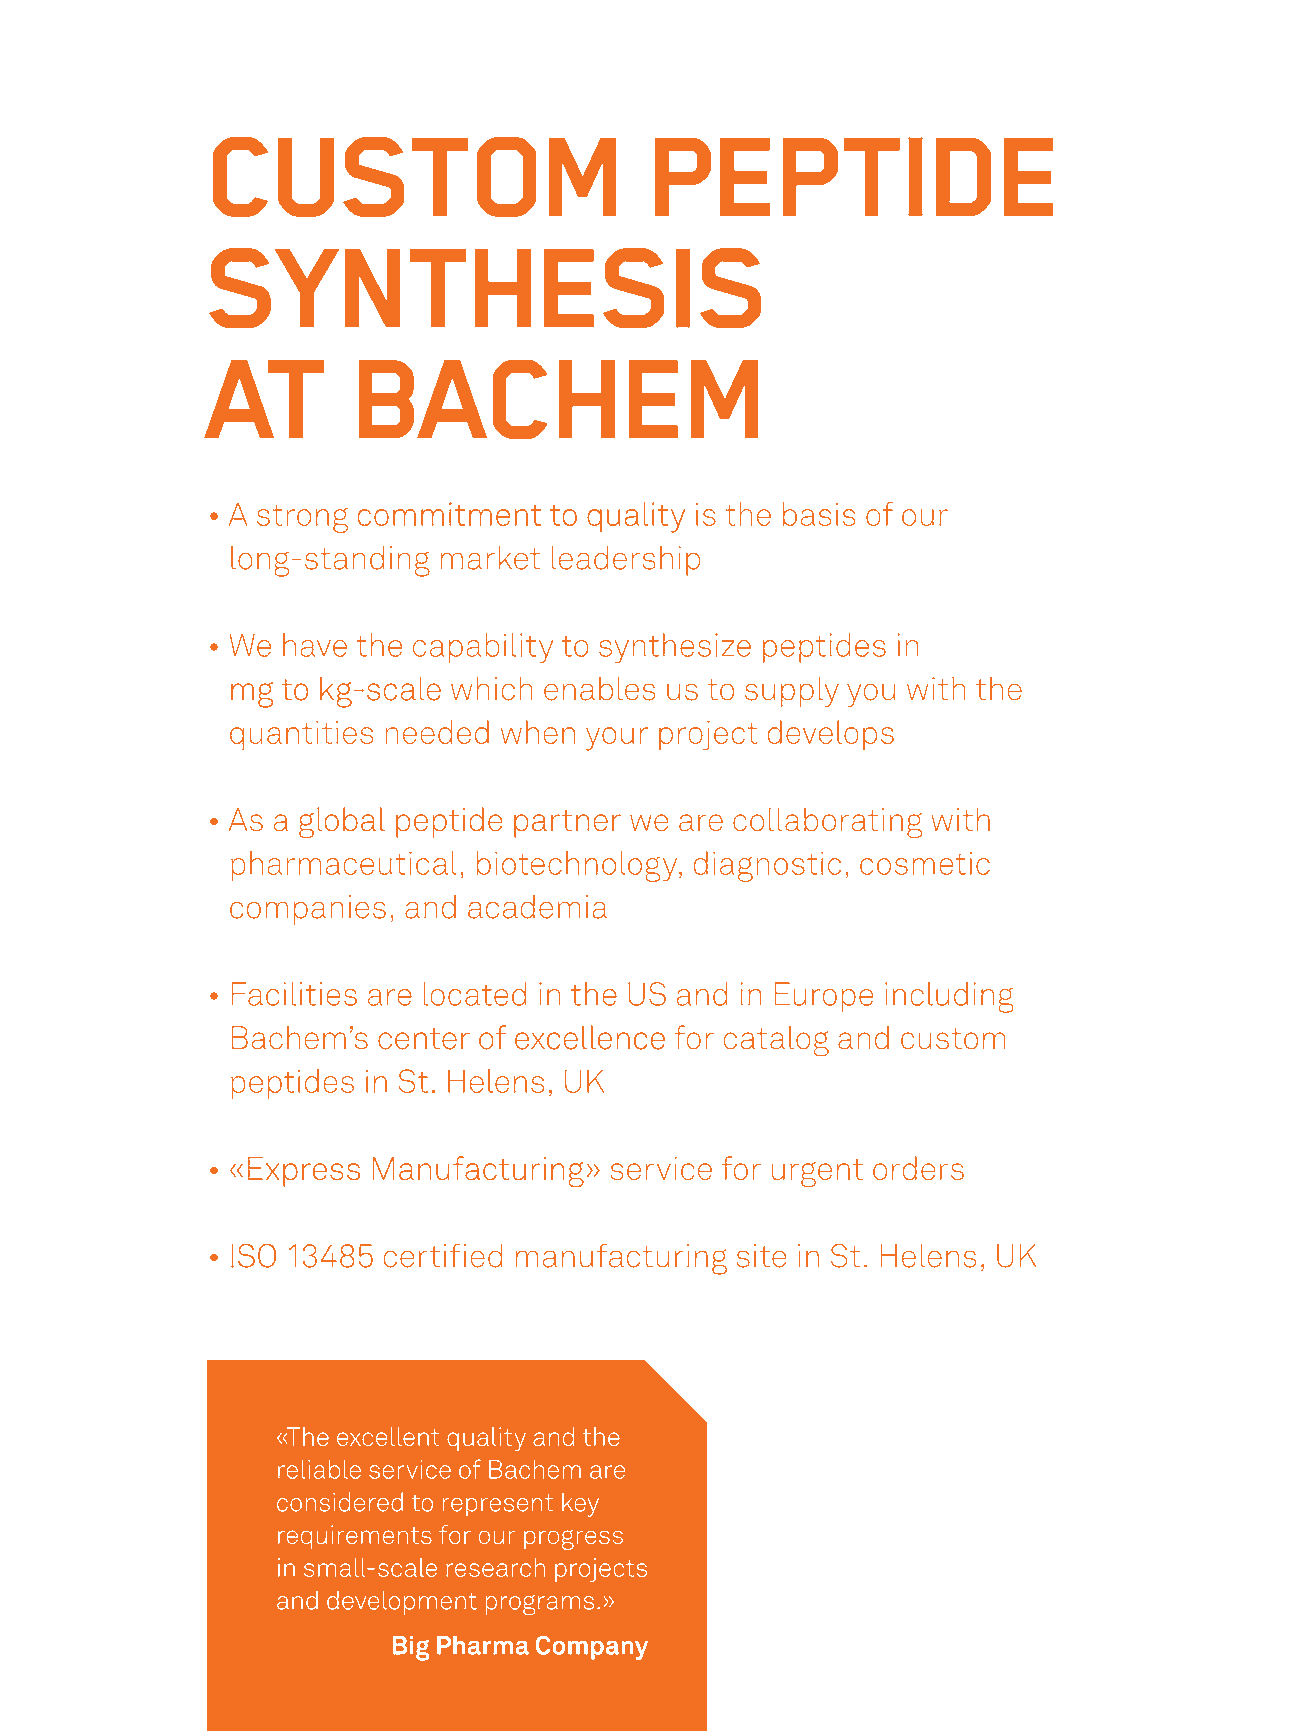 This document has width=1298, height=1731. What do you see at coordinates (402, 1602) in the document?
I see `development` at bounding box center [402, 1602].
